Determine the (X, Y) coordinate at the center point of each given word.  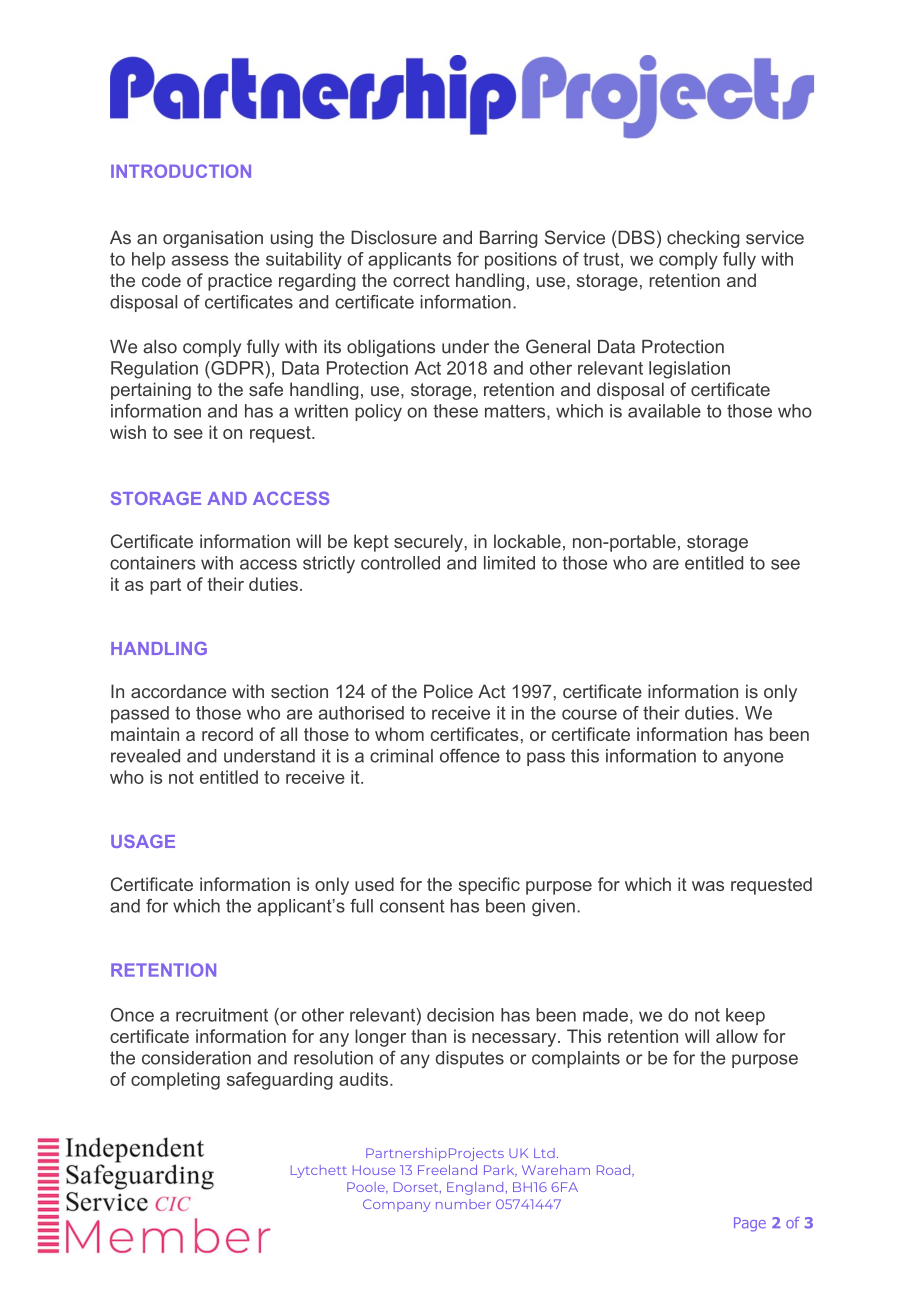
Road (615, 1171)
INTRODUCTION (181, 171)
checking (703, 239)
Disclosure (394, 237)
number (463, 1204)
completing (175, 1081)
